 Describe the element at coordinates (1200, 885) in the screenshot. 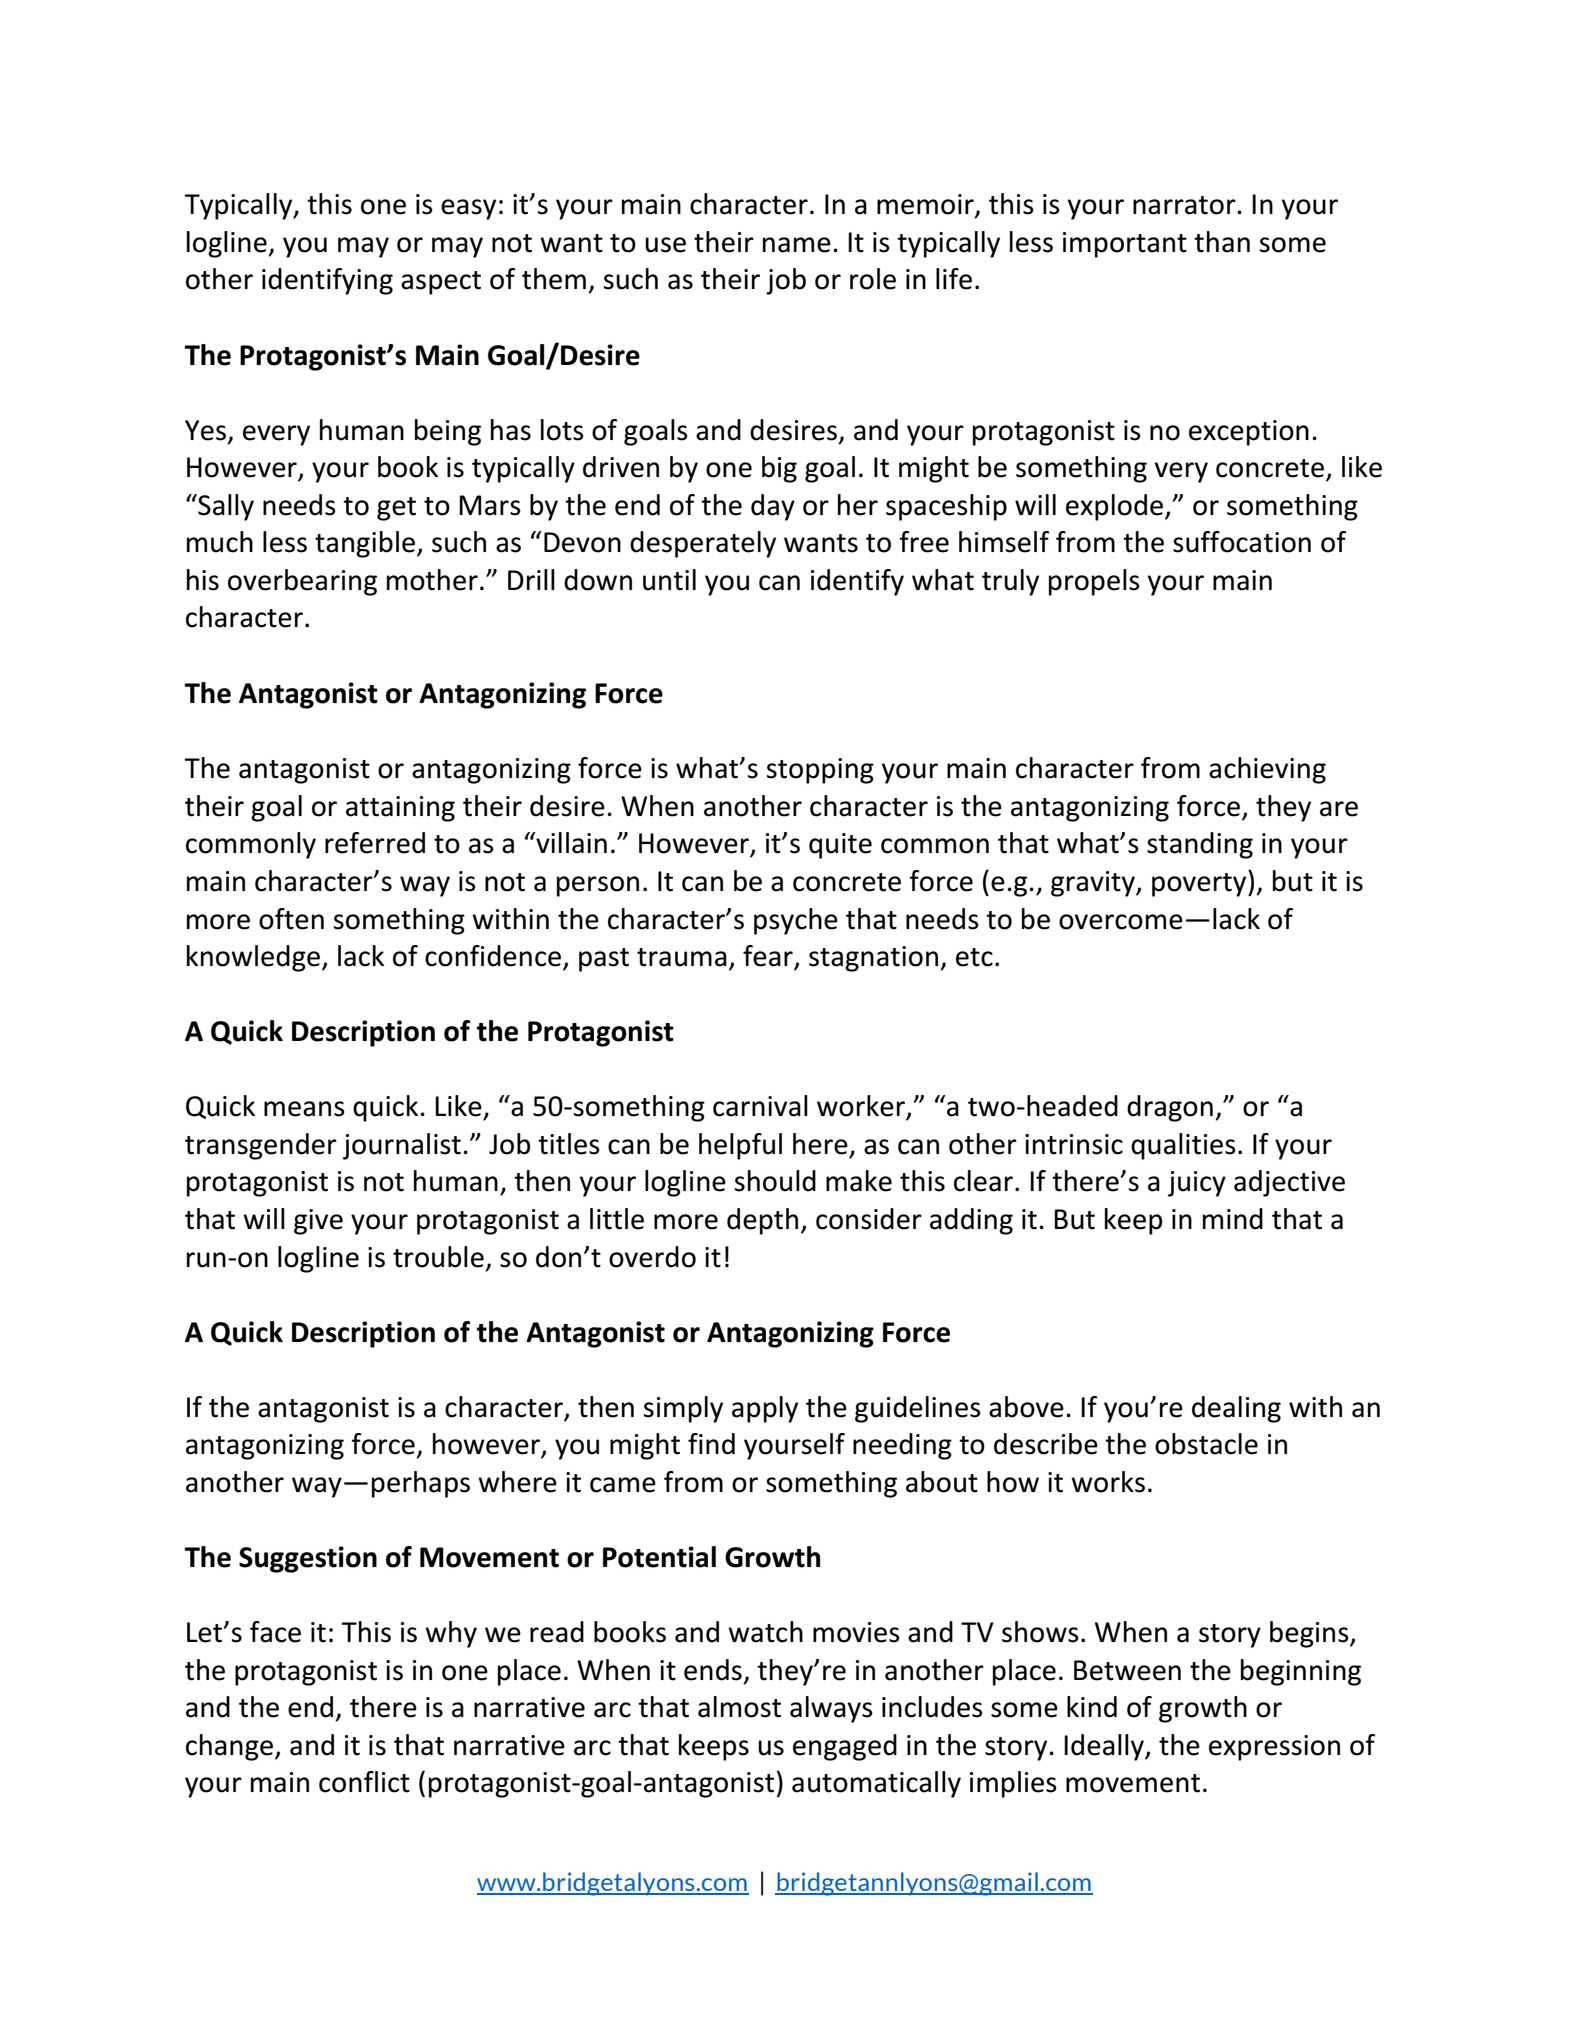

I see `poverty` at that location.
